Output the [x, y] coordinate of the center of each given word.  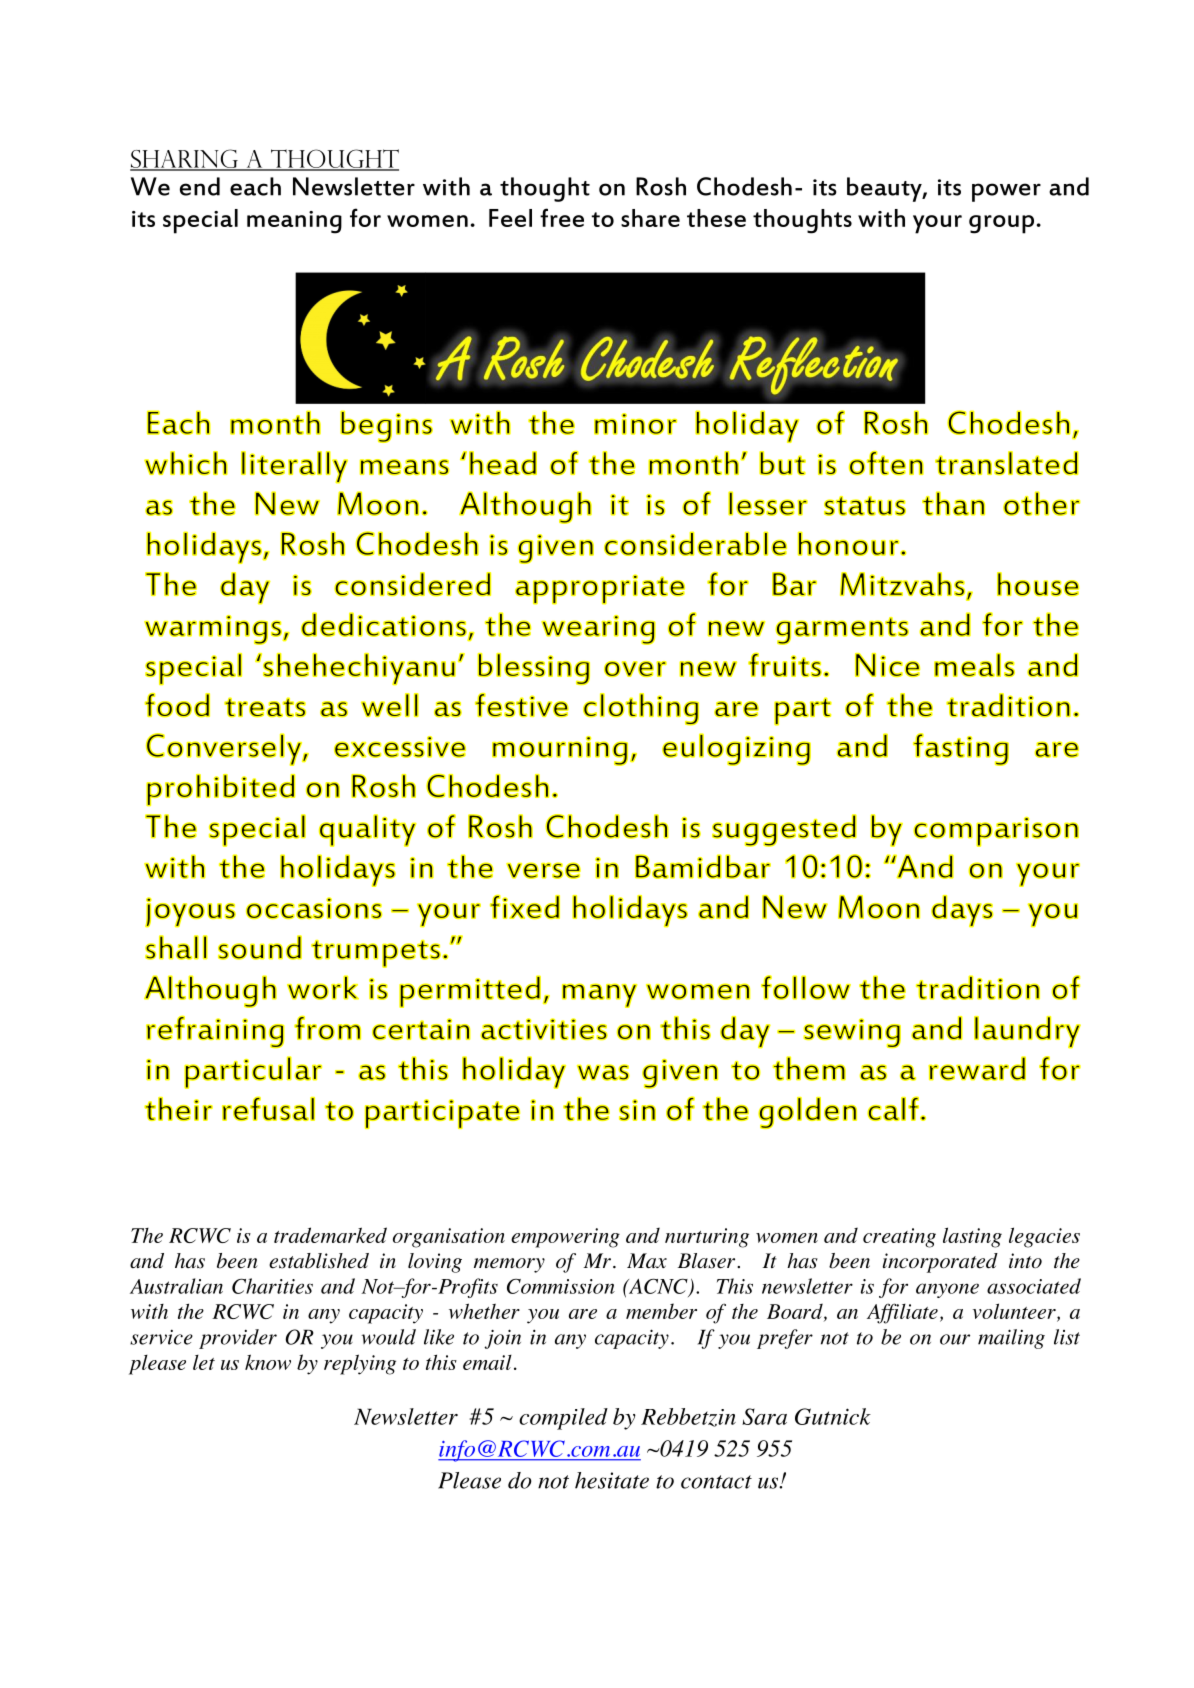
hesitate [612, 1480]
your [937, 224]
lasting [972, 1237]
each [255, 186]
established [319, 1261]
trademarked [330, 1235]
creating [899, 1238]
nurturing [707, 1238]
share [650, 218]
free [562, 217]
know [268, 1362]
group [1001, 224]
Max [647, 1261]
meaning [294, 222]
